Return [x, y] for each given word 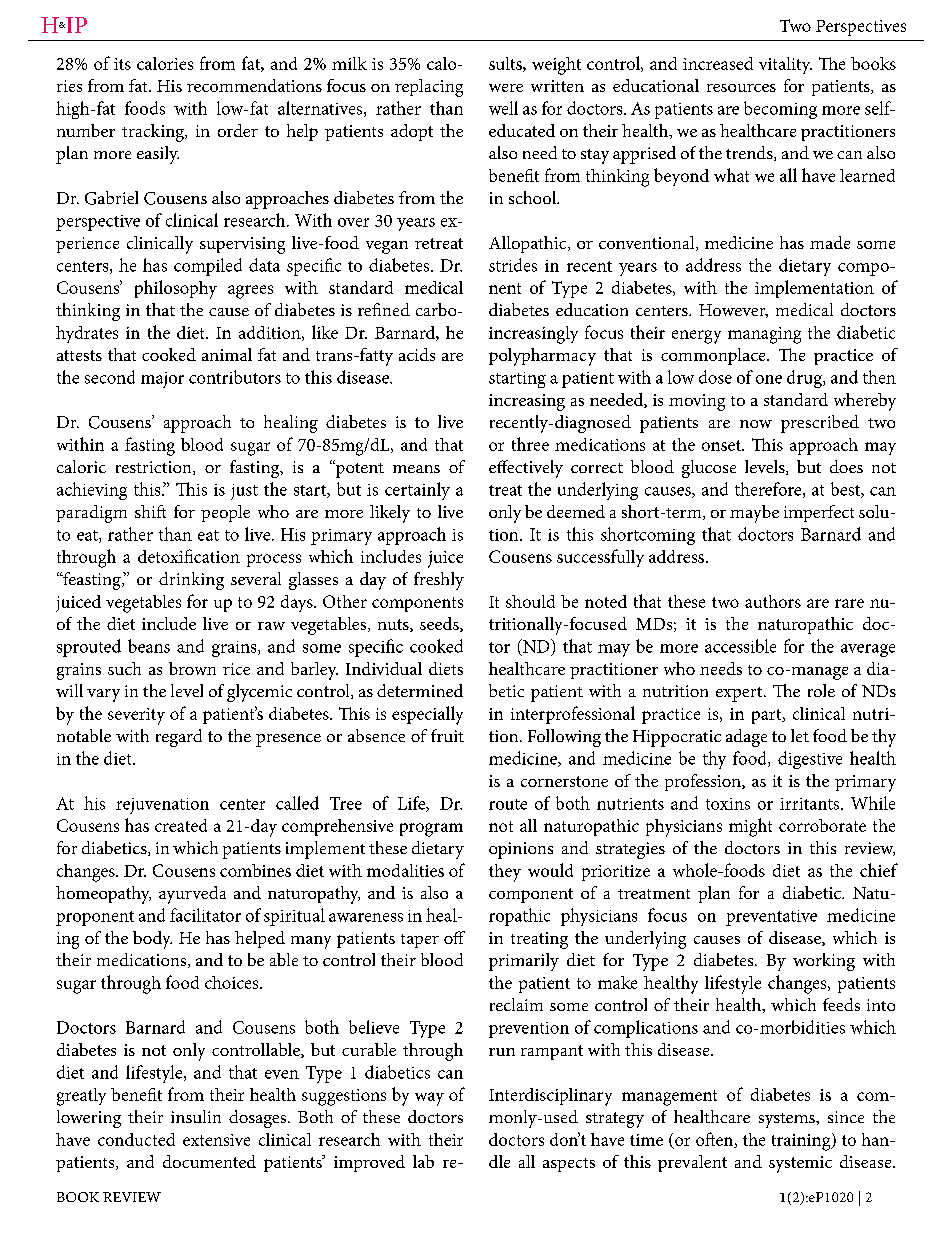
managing [764, 335]
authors [773, 601]
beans [149, 646]
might [750, 827]
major [162, 380]
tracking [154, 133]
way [429, 1099]
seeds [440, 624]
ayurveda [192, 895]
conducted [136, 1139]
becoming [780, 110]
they [505, 873]
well [503, 108]
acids [417, 354]
